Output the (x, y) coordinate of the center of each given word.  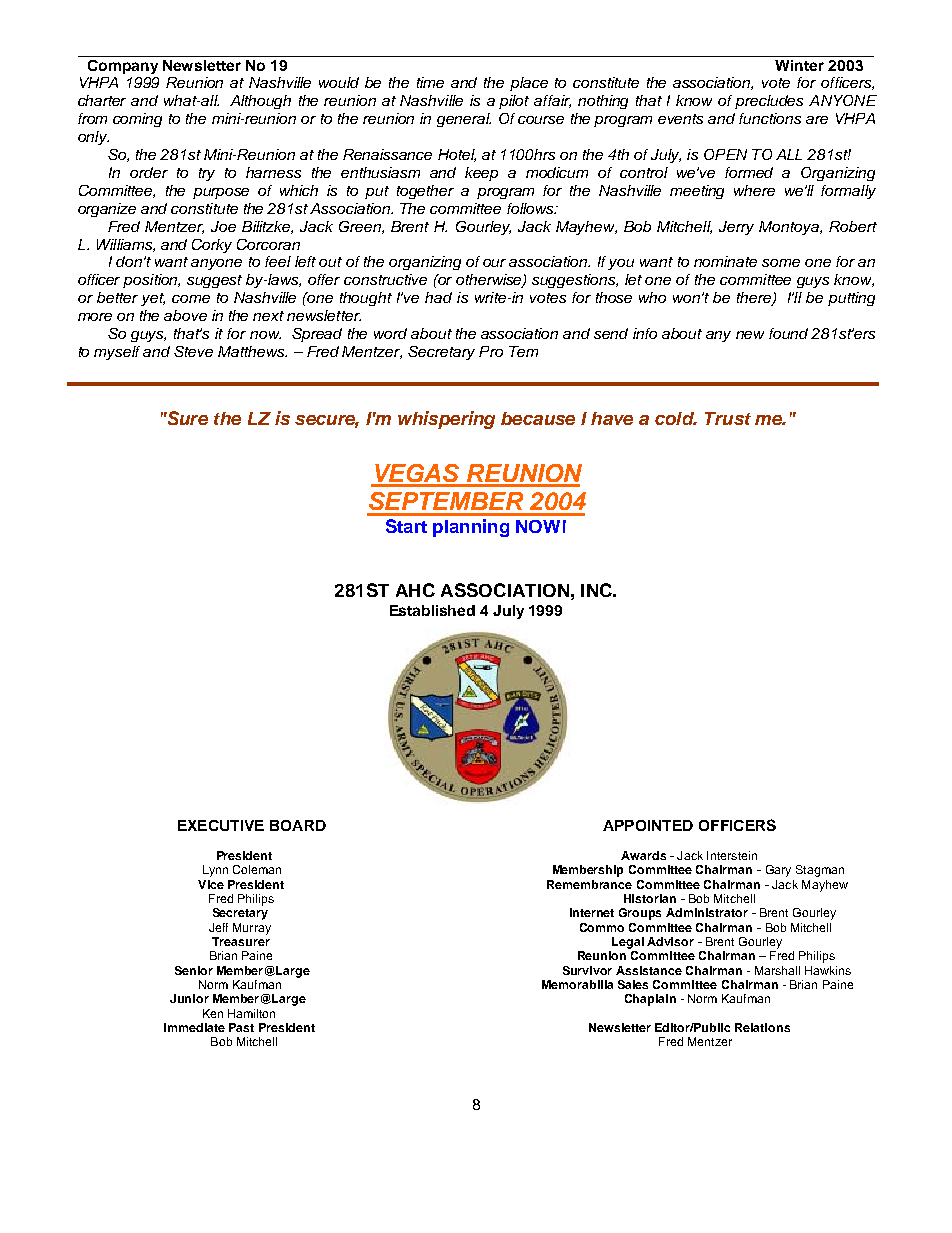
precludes (769, 102)
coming (137, 120)
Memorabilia (577, 984)
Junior (189, 998)
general (464, 120)
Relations (762, 1027)
